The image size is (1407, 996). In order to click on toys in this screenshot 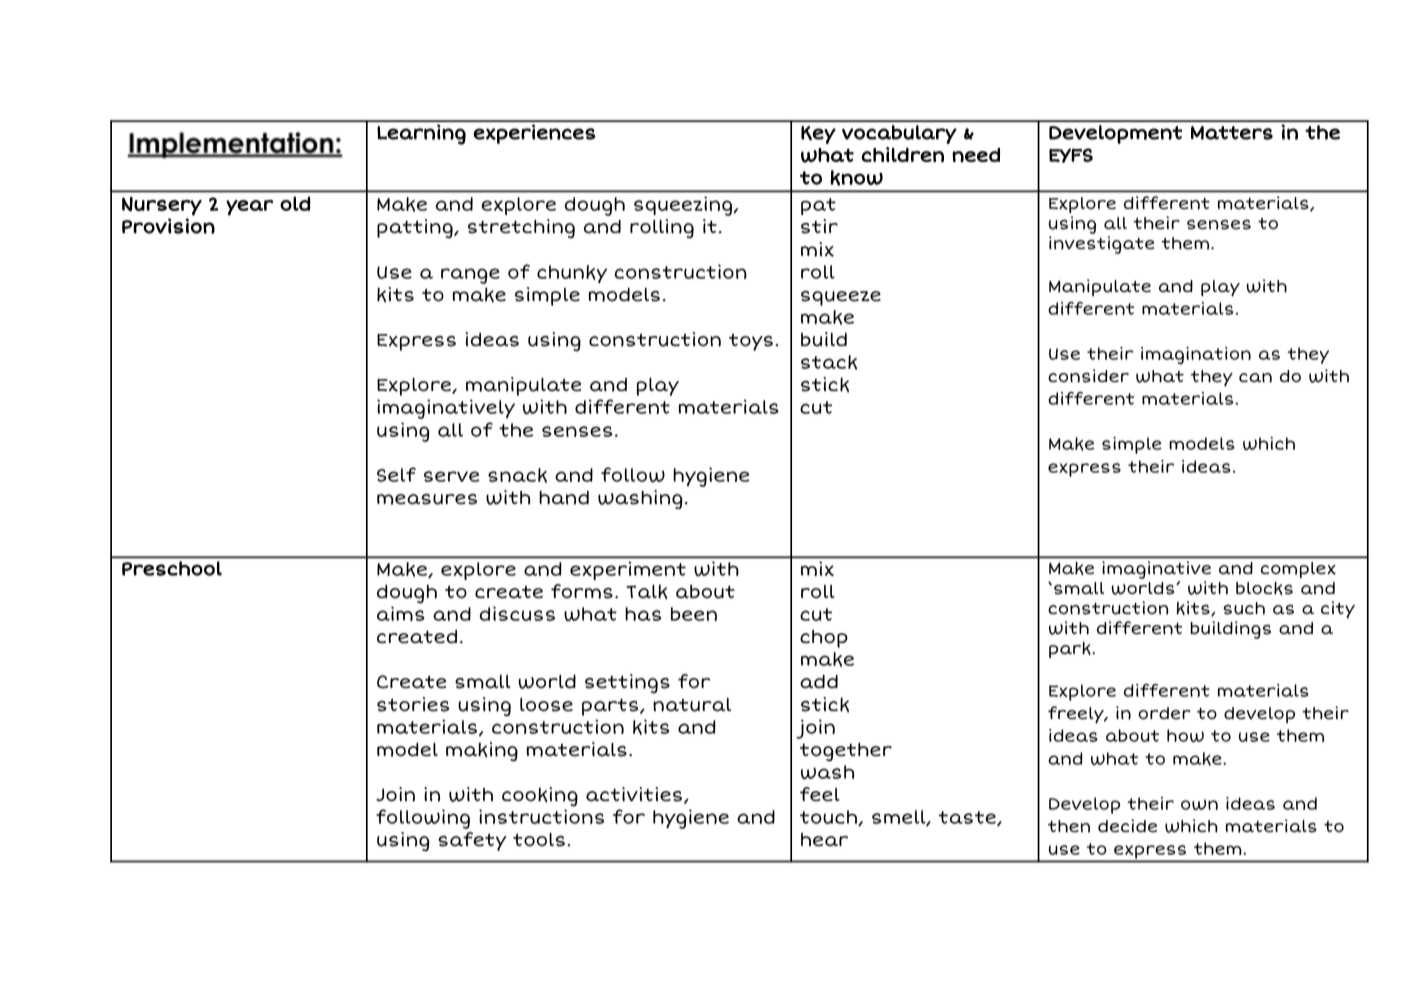, I will do `click(751, 342)`.
